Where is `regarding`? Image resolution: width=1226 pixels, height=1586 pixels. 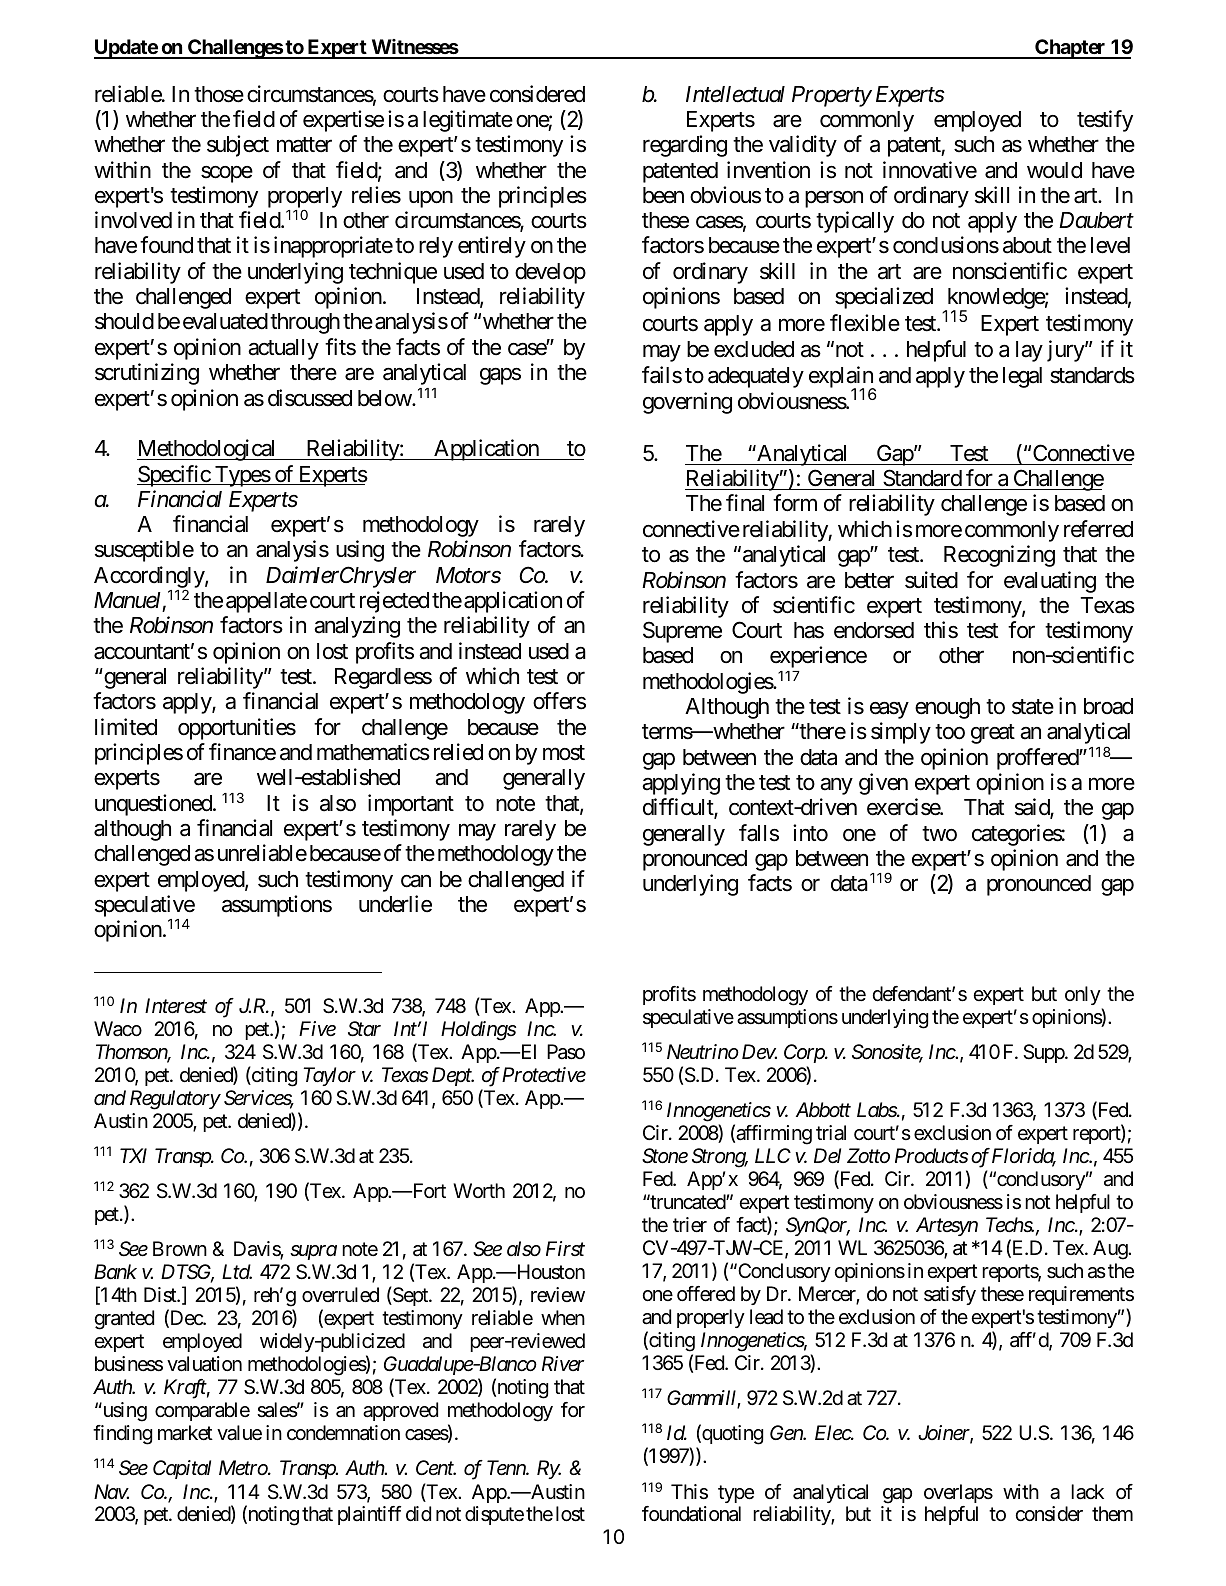 regarding is located at coordinates (685, 146).
